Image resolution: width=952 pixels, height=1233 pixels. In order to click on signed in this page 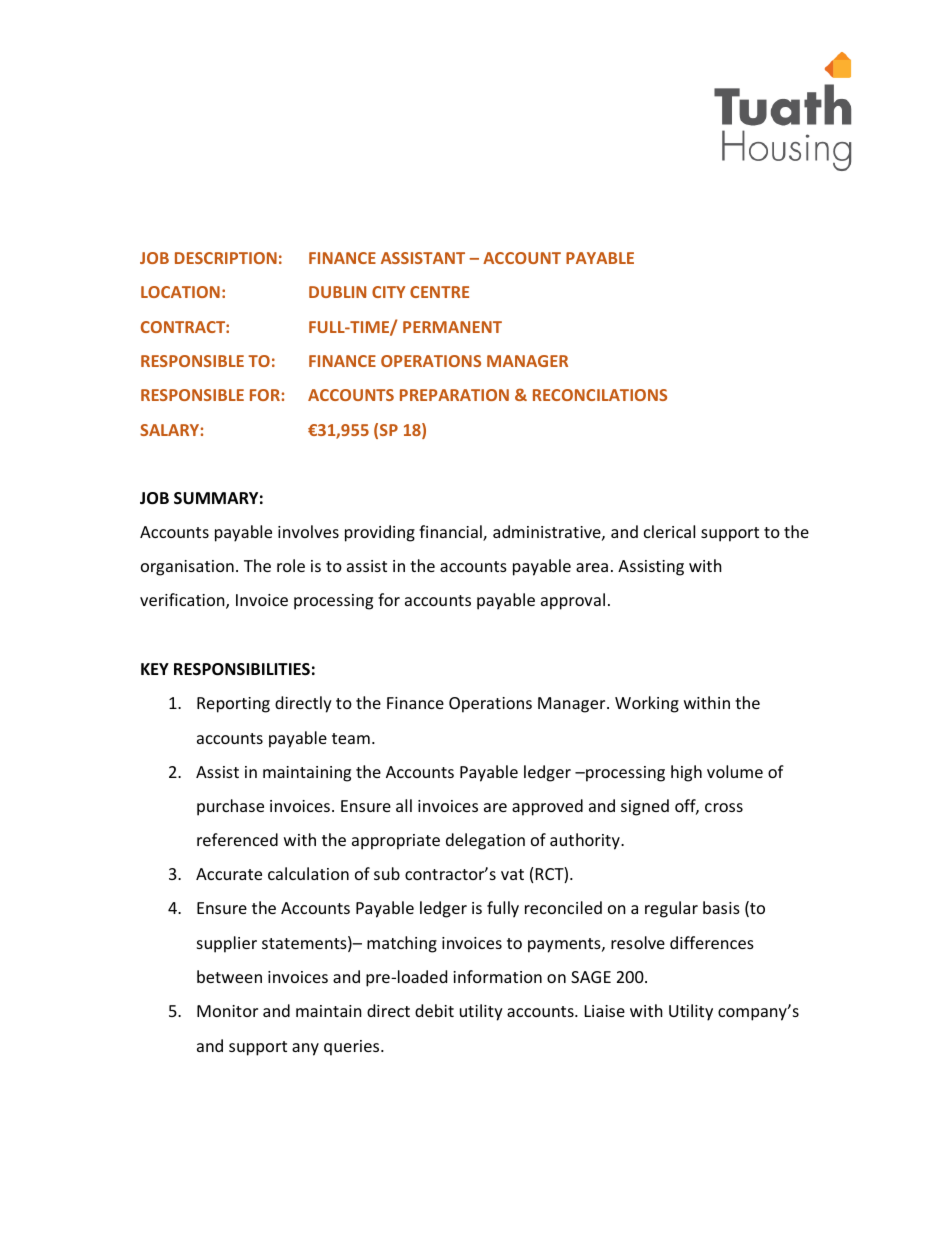, I will do `click(645, 807)`.
